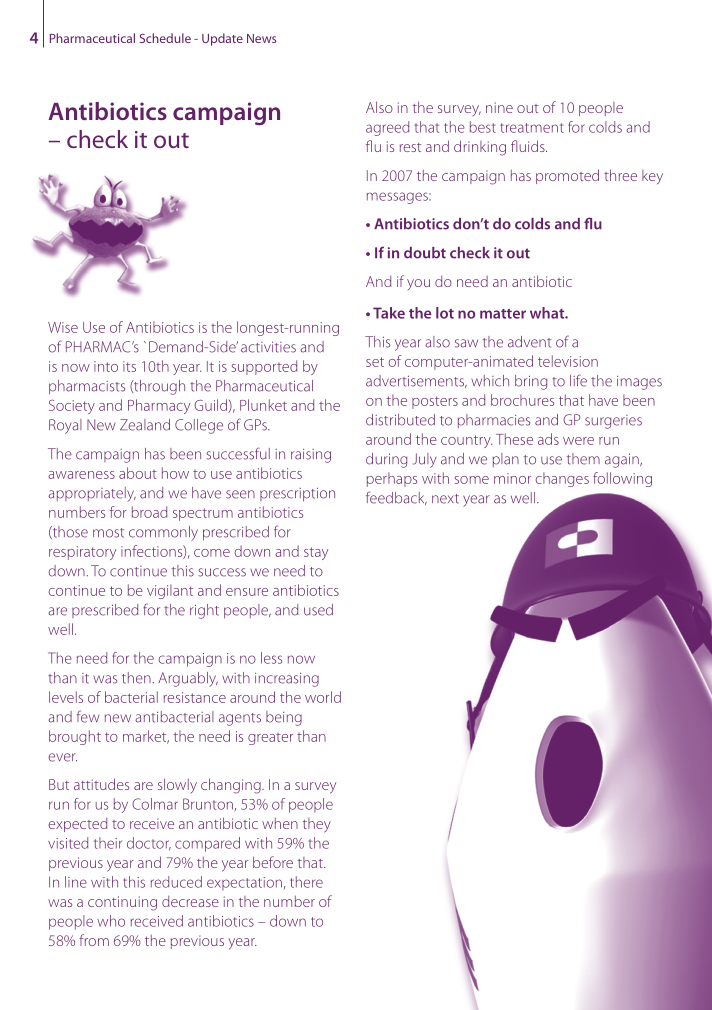  What do you see at coordinates (316, 825) in the image?
I see `they` at bounding box center [316, 825].
